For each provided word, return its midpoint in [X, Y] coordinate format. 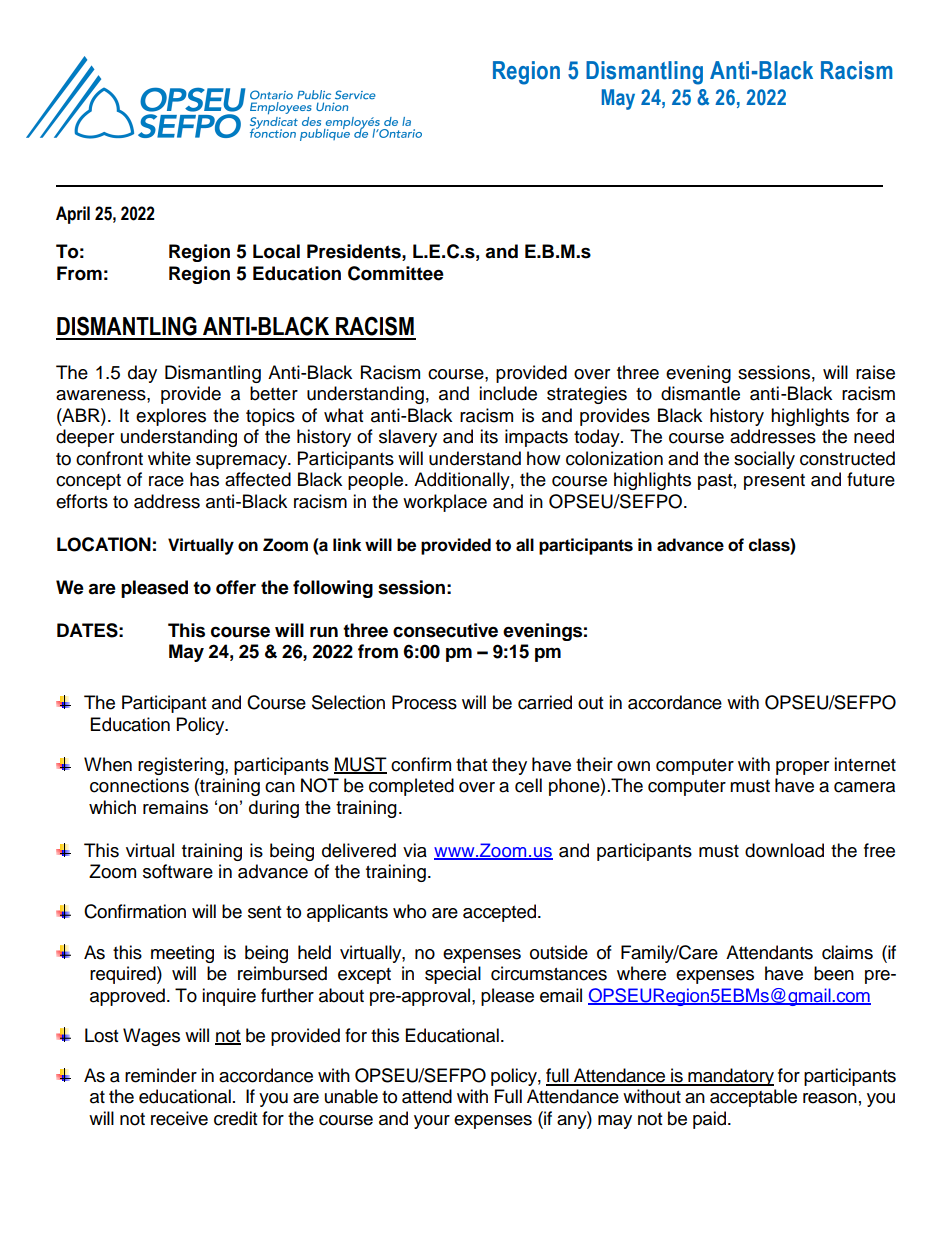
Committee [396, 273]
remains [175, 807]
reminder [161, 1075]
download [784, 850]
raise [875, 372]
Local [276, 251]
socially [764, 460]
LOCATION [104, 544]
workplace [445, 503]
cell [528, 785]
